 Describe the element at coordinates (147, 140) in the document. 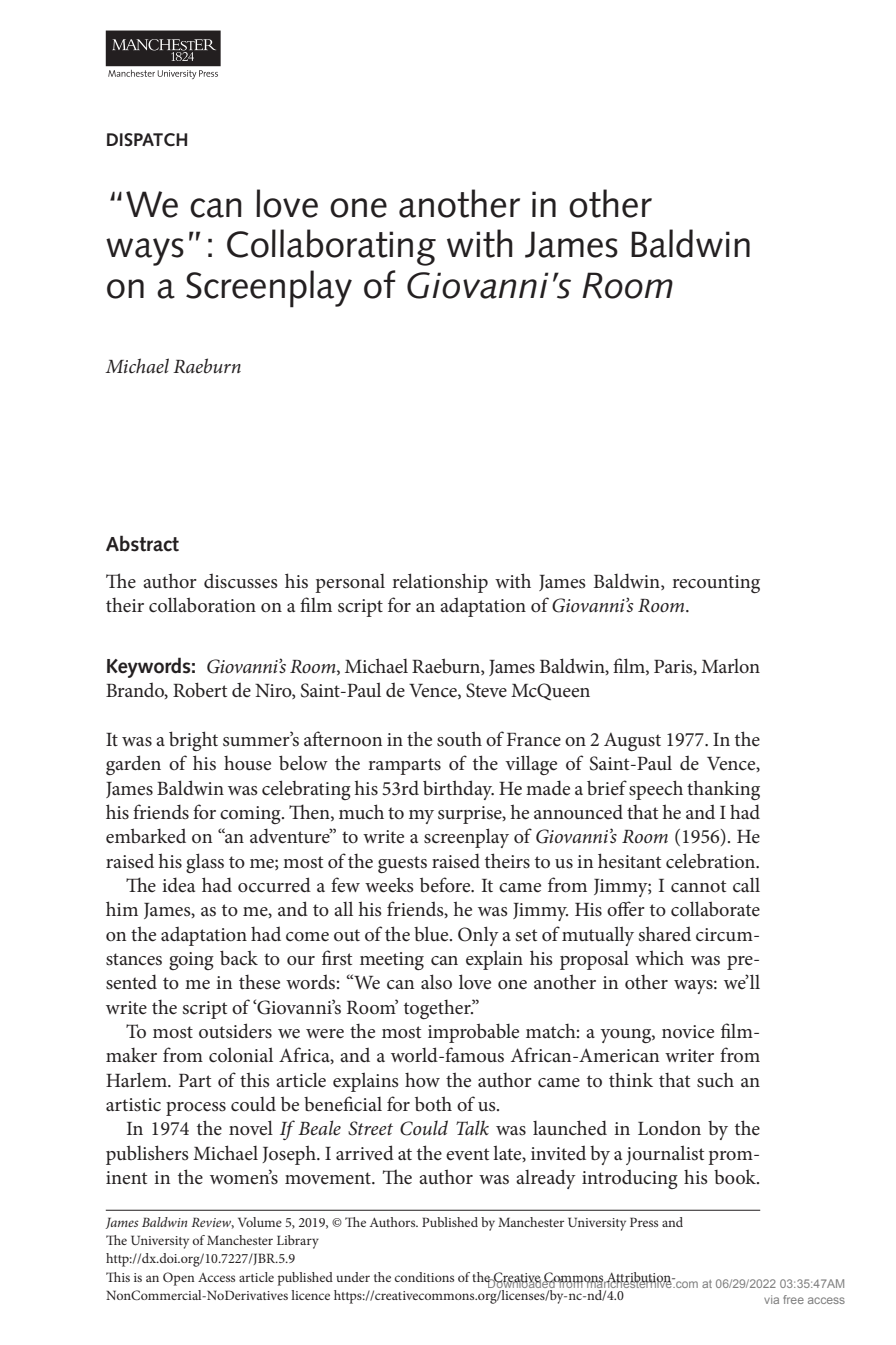

I see `DISPATCH` at that location.
